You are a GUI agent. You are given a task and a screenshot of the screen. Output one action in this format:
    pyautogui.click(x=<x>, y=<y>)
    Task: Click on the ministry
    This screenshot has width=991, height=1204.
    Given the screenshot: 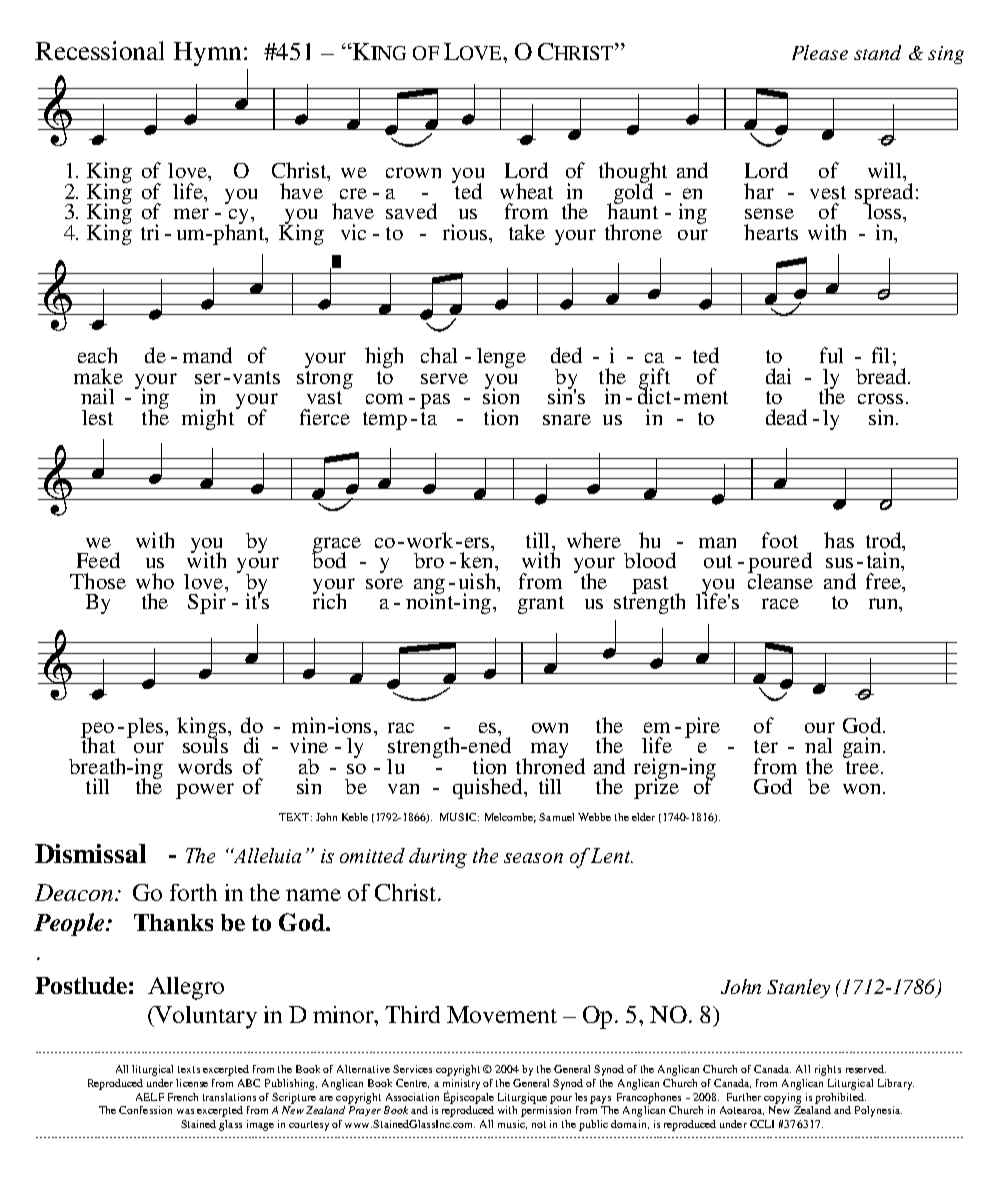 What is the action you would take?
    pyautogui.click(x=461, y=1085)
